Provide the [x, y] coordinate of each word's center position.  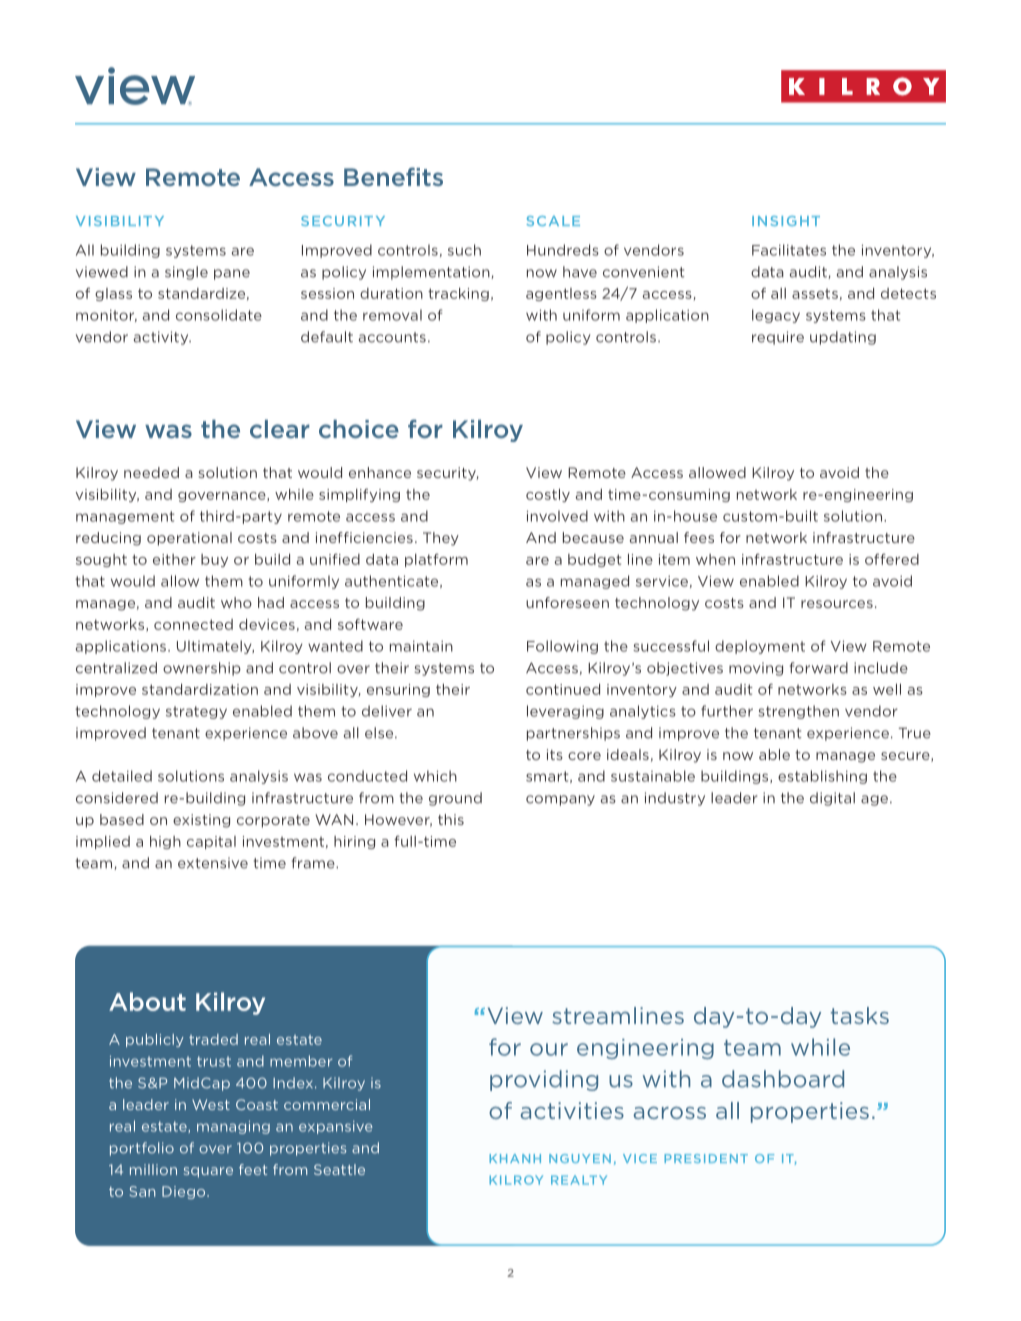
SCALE [553, 221]
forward [819, 668]
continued [563, 689]
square [208, 1172]
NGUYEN [580, 1158]
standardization [200, 689]
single [186, 273]
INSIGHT [786, 221]
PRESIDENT [706, 1158]
